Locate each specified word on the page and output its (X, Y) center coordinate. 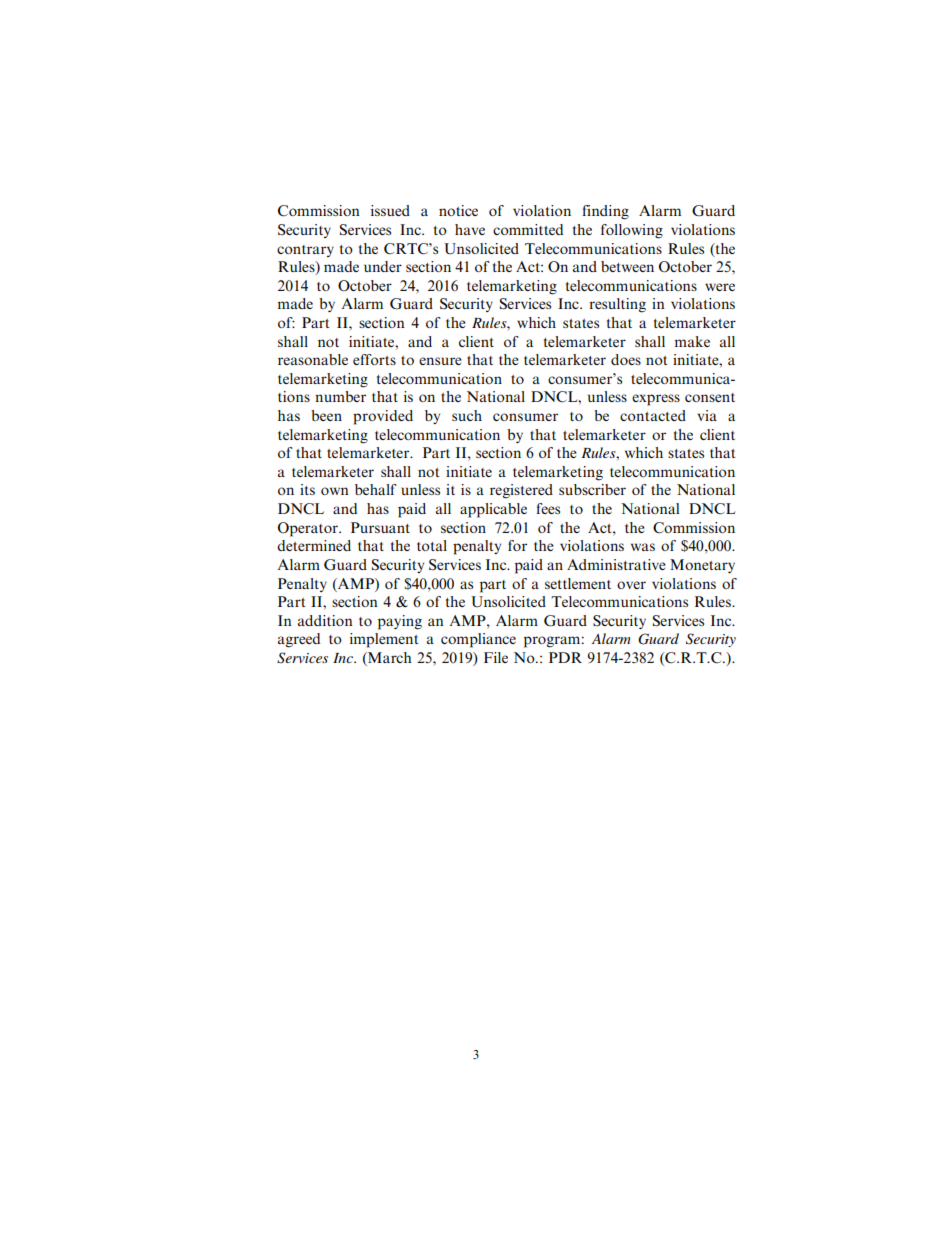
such (467, 415)
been (326, 415)
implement (384, 640)
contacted (653, 415)
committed (528, 229)
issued (390, 210)
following (632, 231)
